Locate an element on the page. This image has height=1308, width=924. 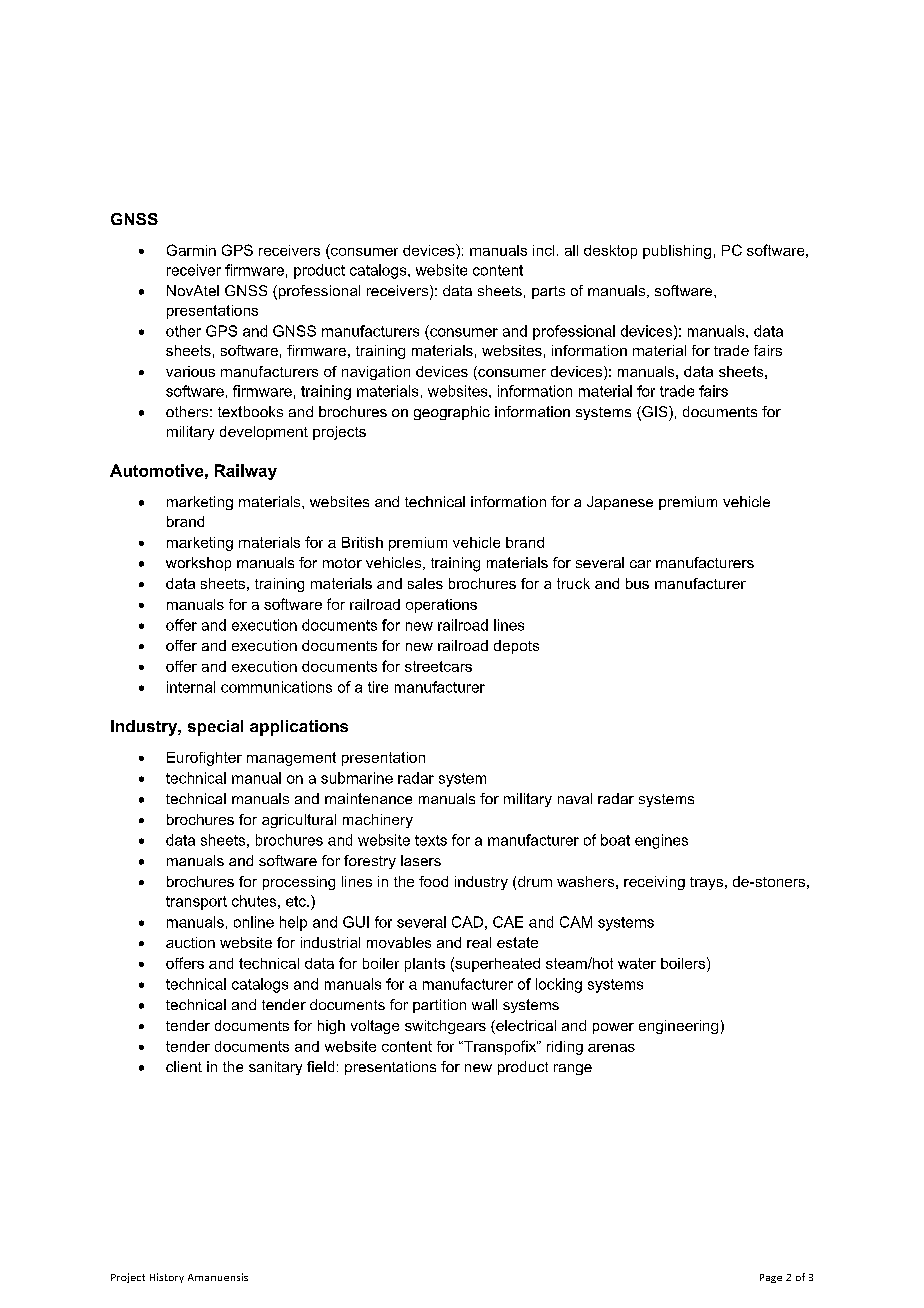
publishing is located at coordinates (677, 252).
